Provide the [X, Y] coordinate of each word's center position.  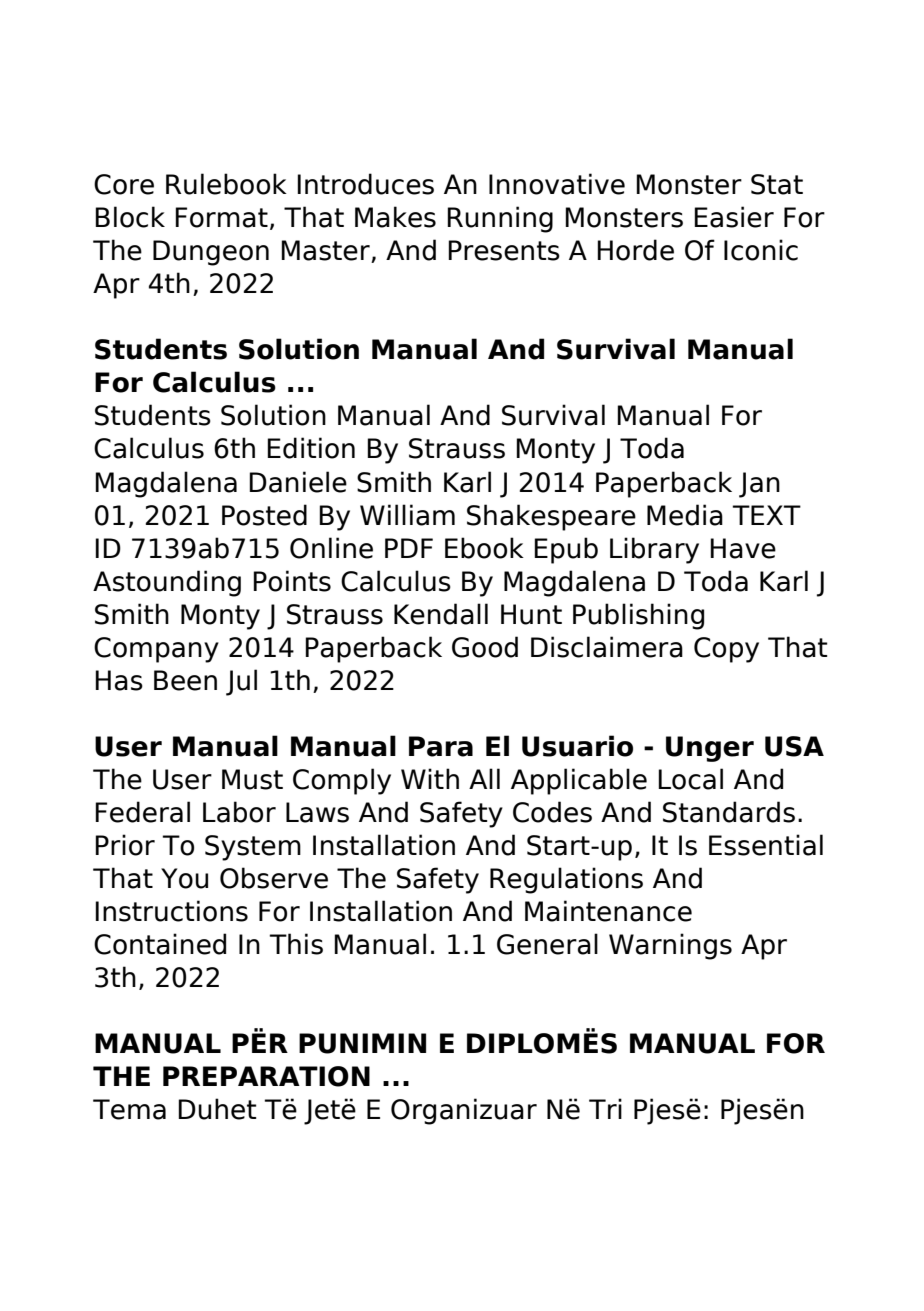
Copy [726, 650]
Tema [129, 1109]
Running [500, 219]
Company [156, 650]
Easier [734, 217]
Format [221, 217]
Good [485, 647]
